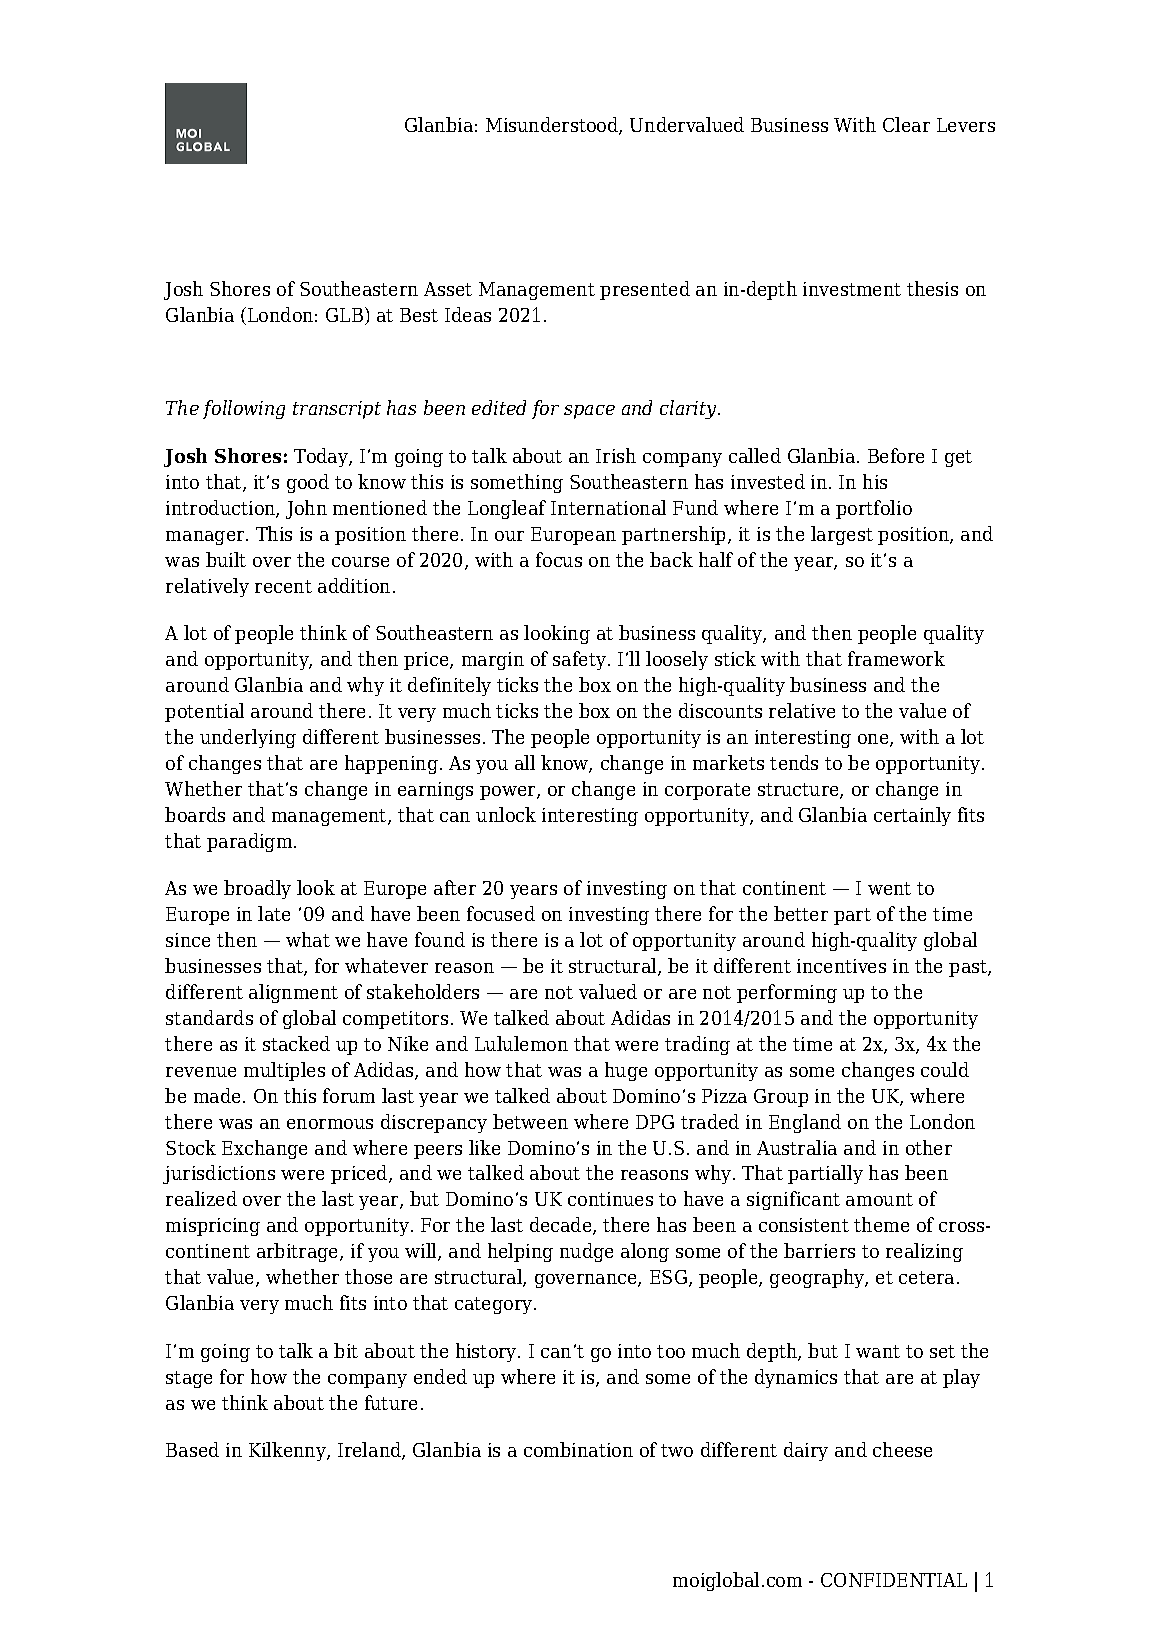 This screenshot has width=1162, height=1644. Describe the element at coordinates (889, 888) in the screenshot. I see `went` at that location.
